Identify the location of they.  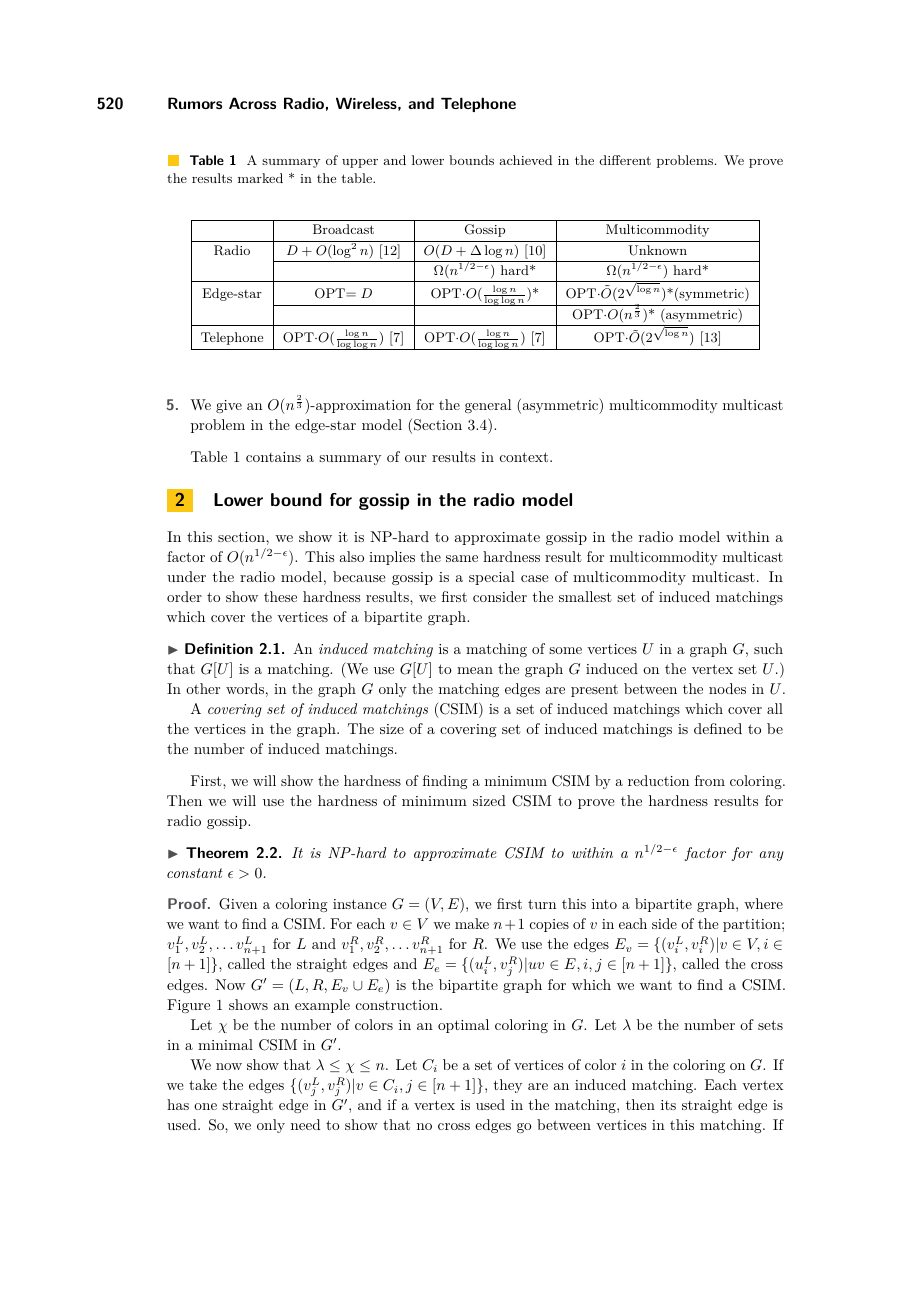
(507, 1086).
